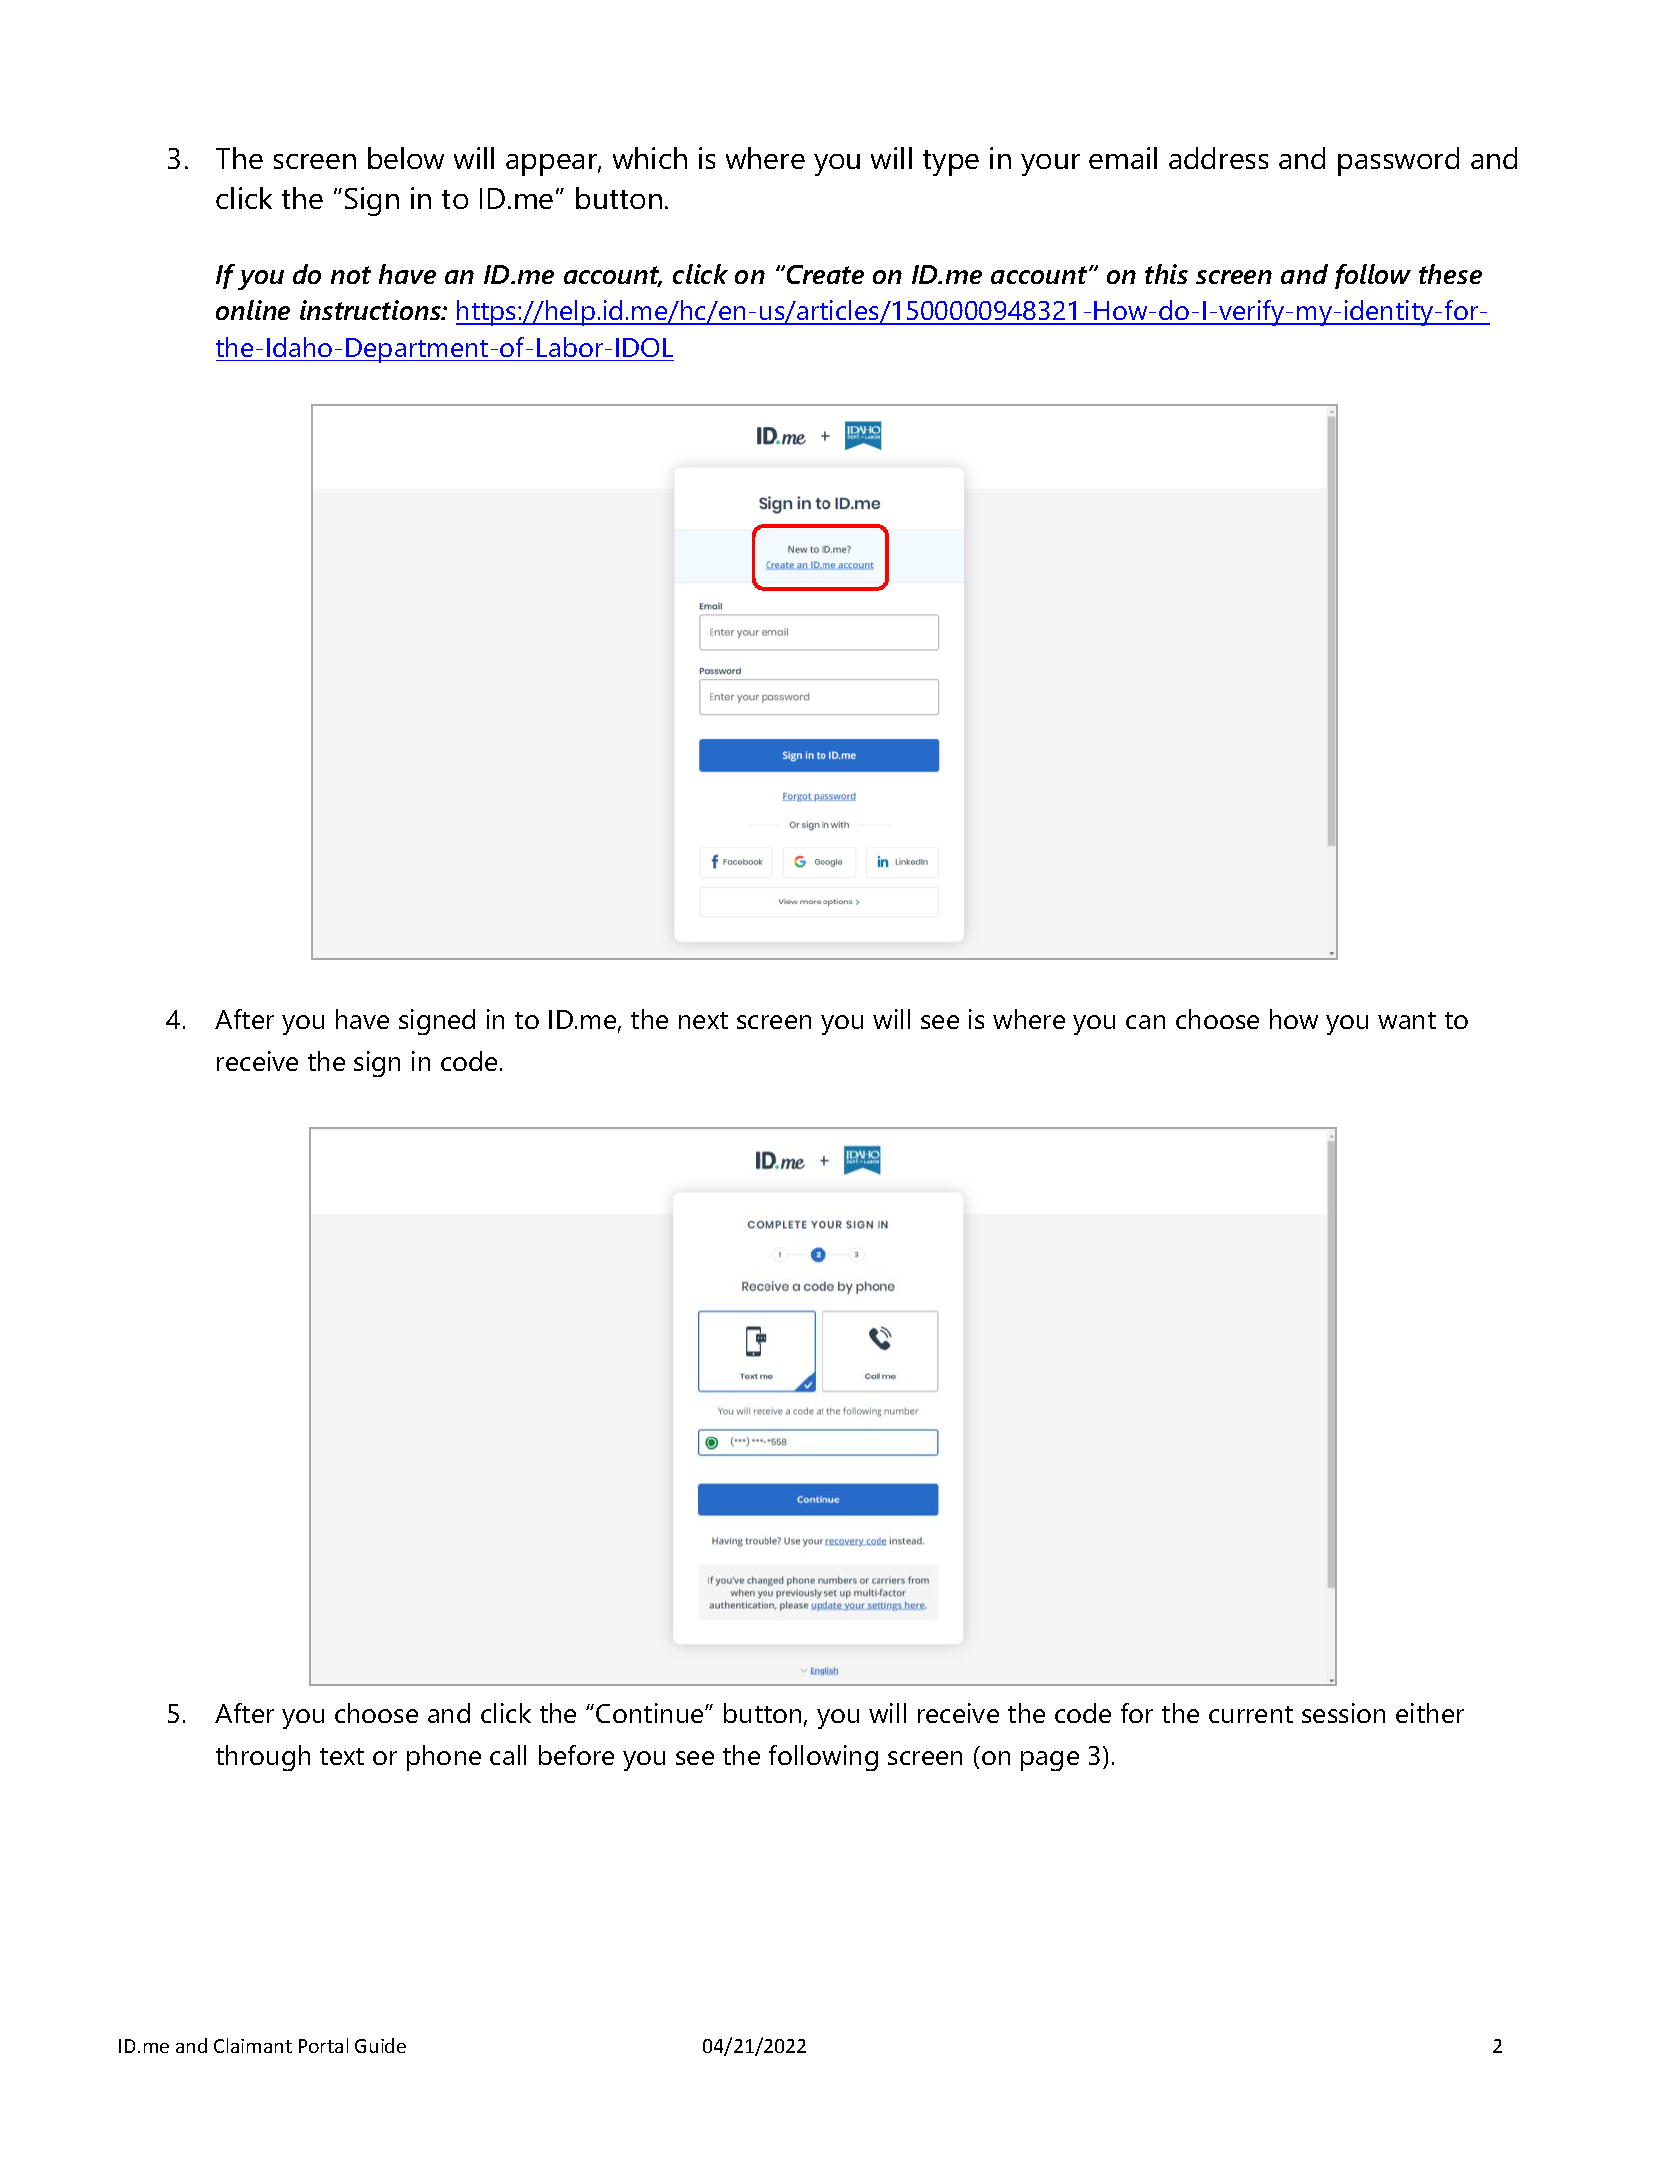 This screenshot has height=2157, width=1667. What do you see at coordinates (1398, 161) in the screenshot?
I see `password` at bounding box center [1398, 161].
